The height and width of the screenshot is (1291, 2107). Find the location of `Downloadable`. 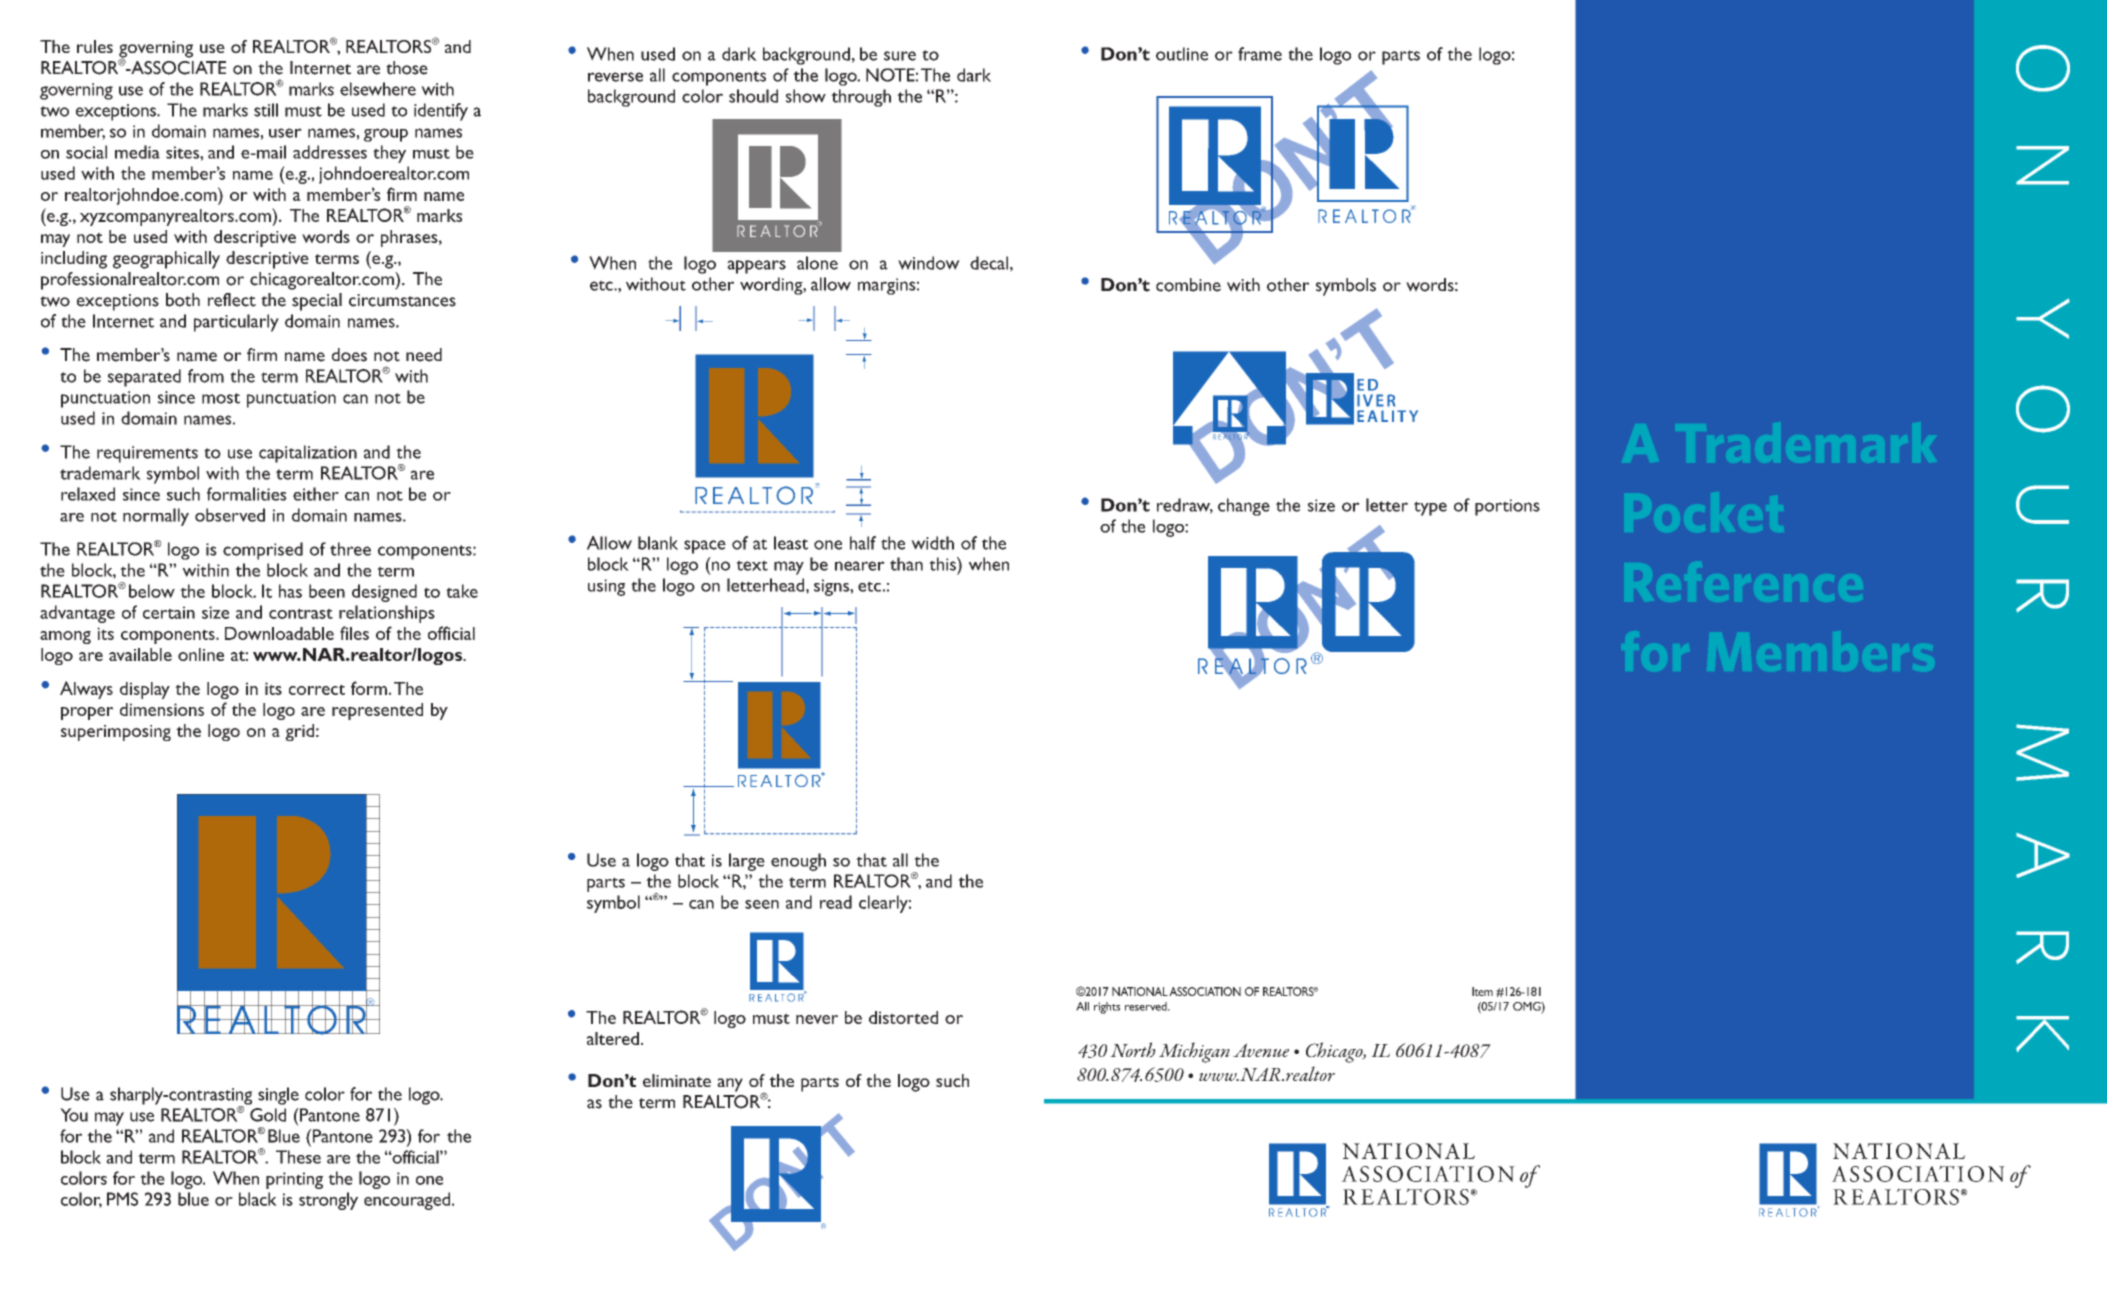

Downloadable is located at coordinates (279, 633).
